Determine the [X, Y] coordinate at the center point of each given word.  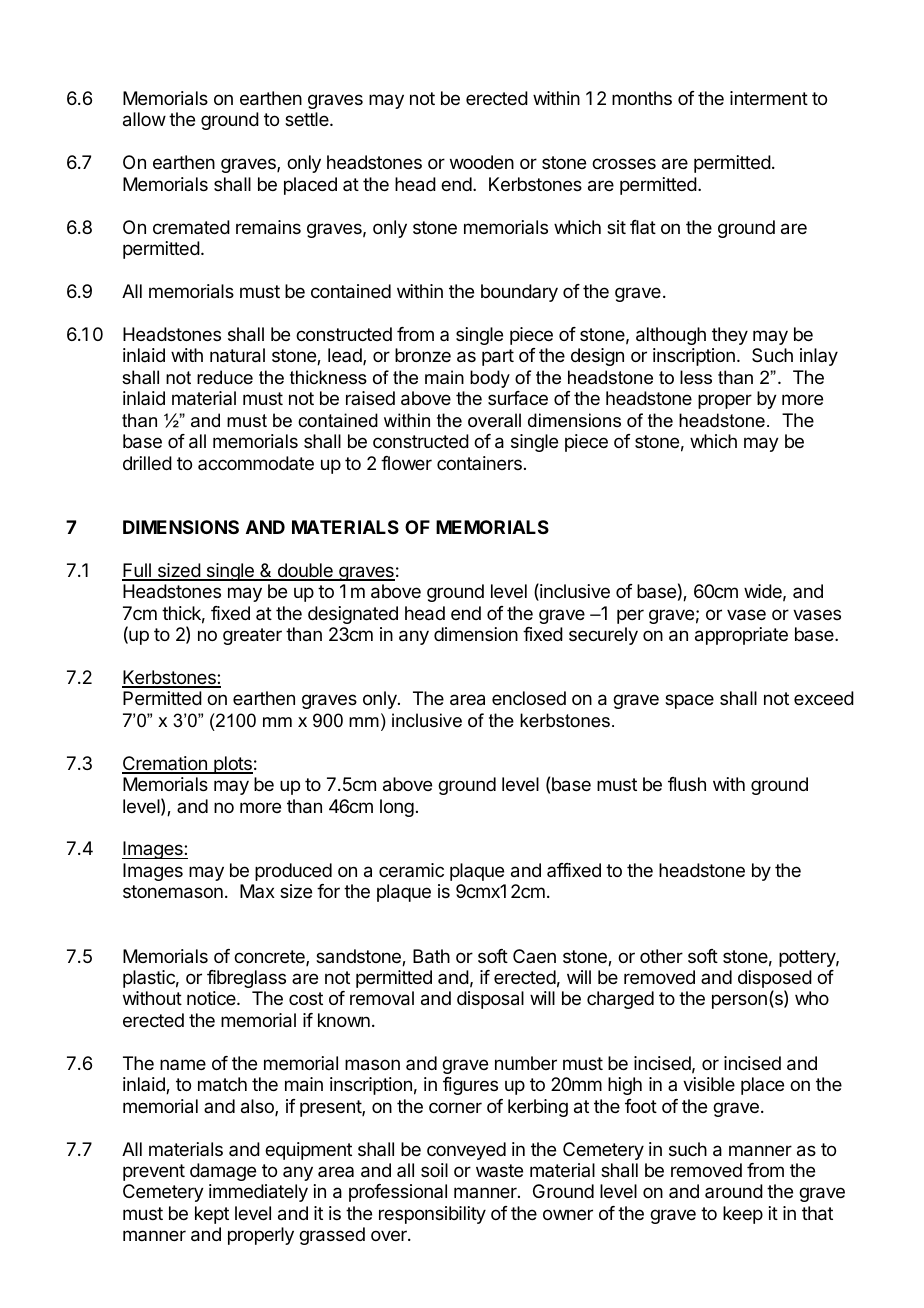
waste [499, 1170]
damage [223, 1172]
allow [144, 119]
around [734, 1191]
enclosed [529, 698]
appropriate [741, 636]
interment [769, 98]
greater [252, 636]
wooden [482, 162]
